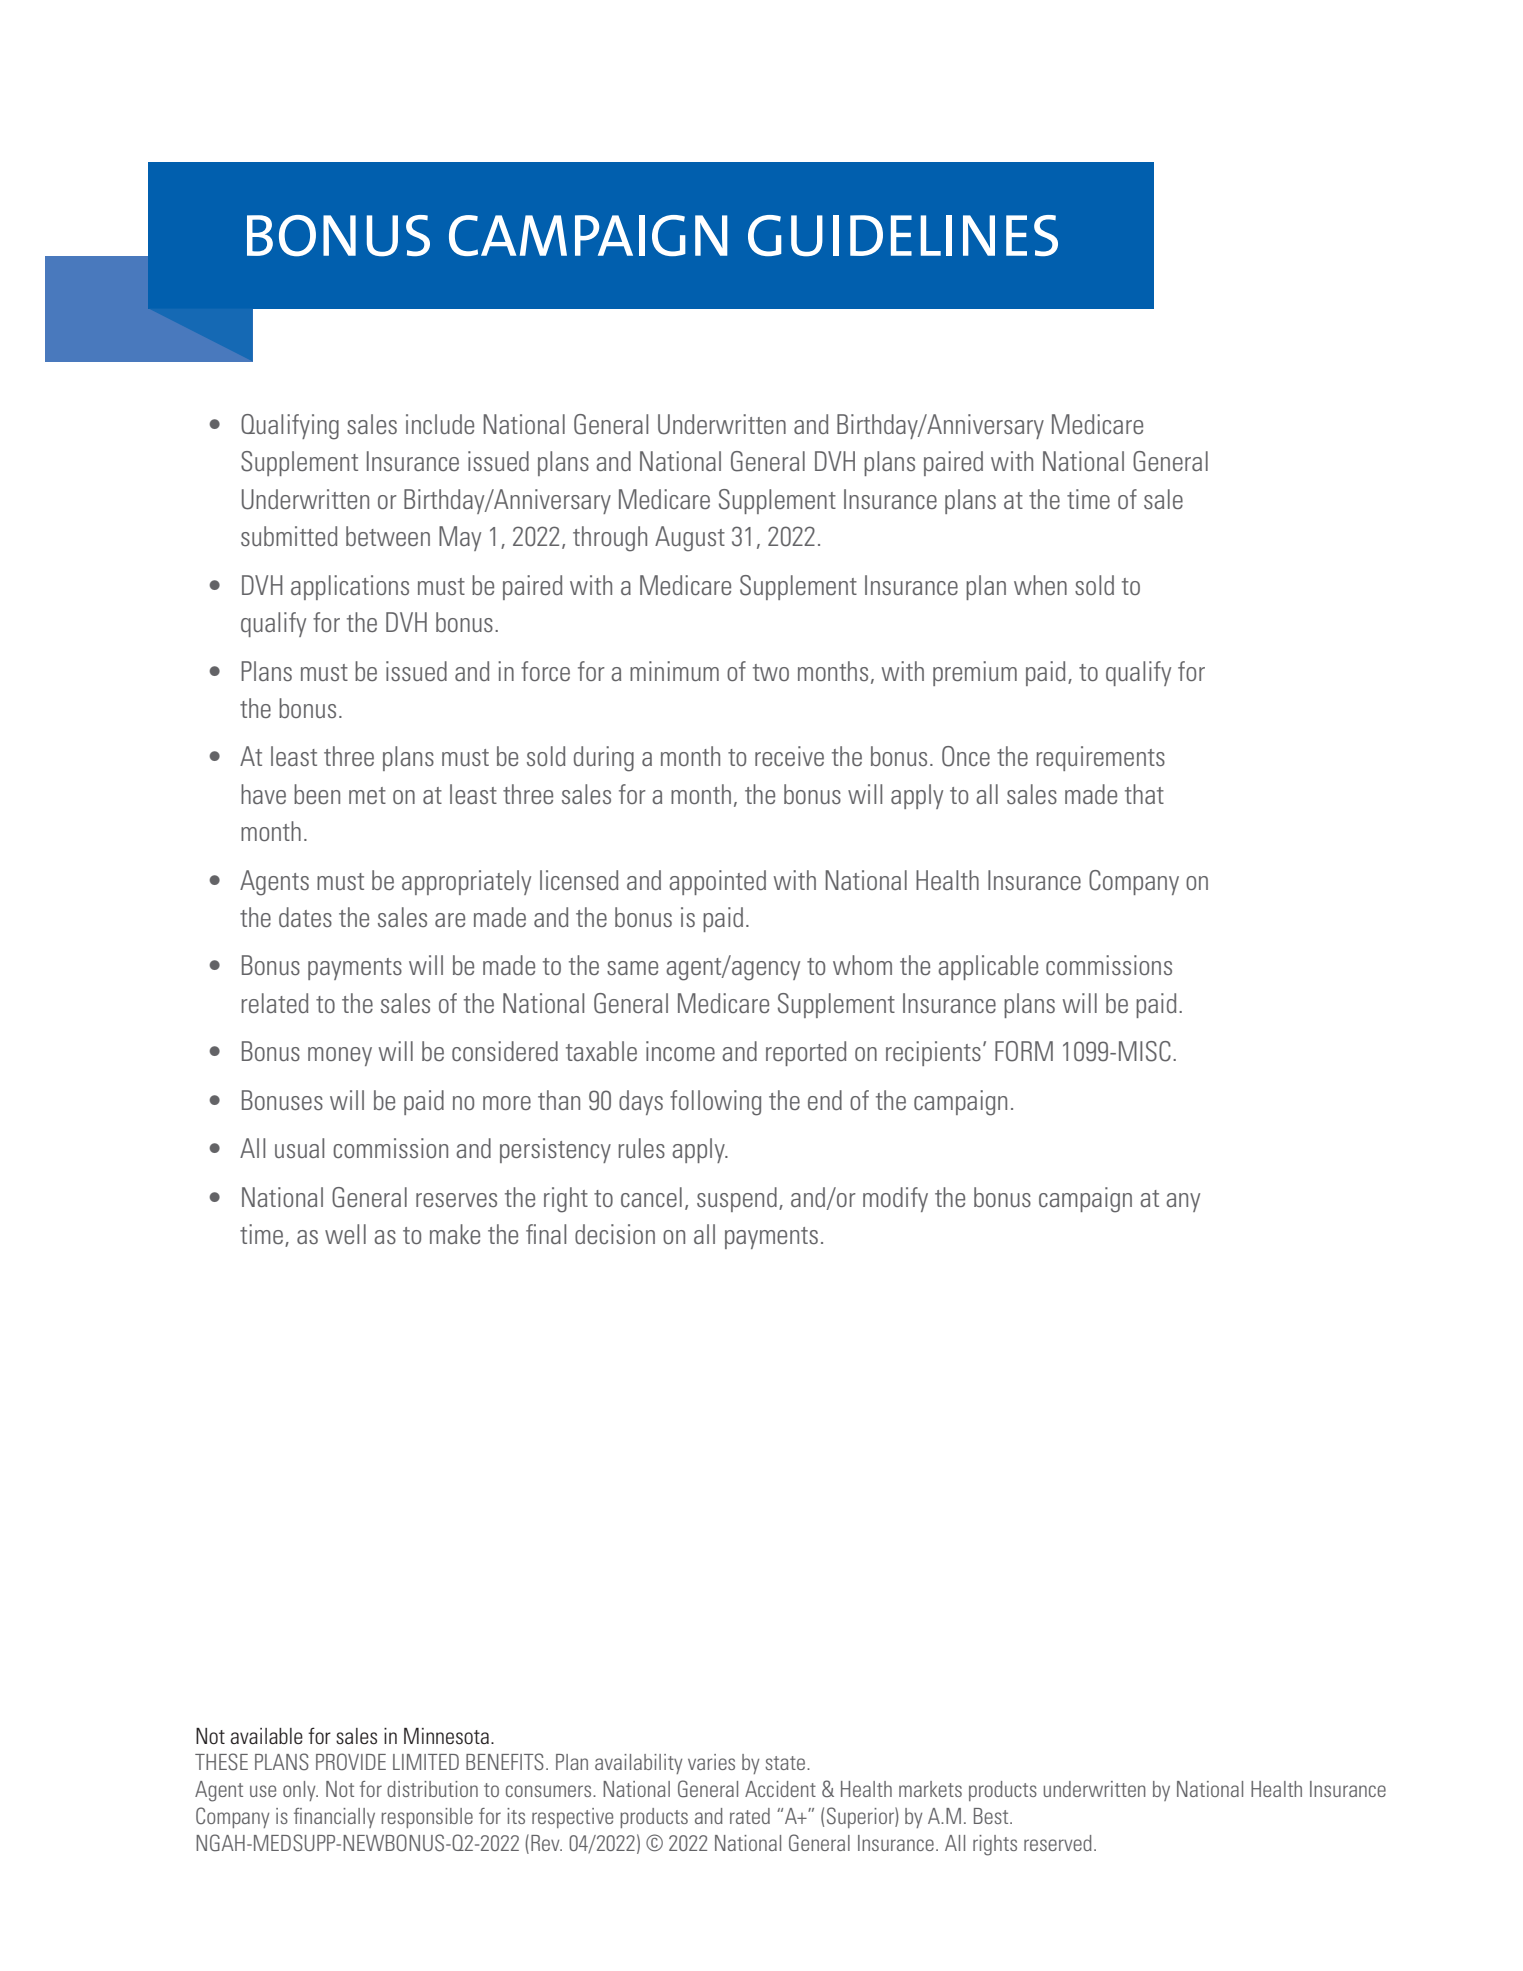 This screenshot has height=1971, width=1523. Describe the element at coordinates (615, 1234) in the screenshot. I see `decision` at that location.
